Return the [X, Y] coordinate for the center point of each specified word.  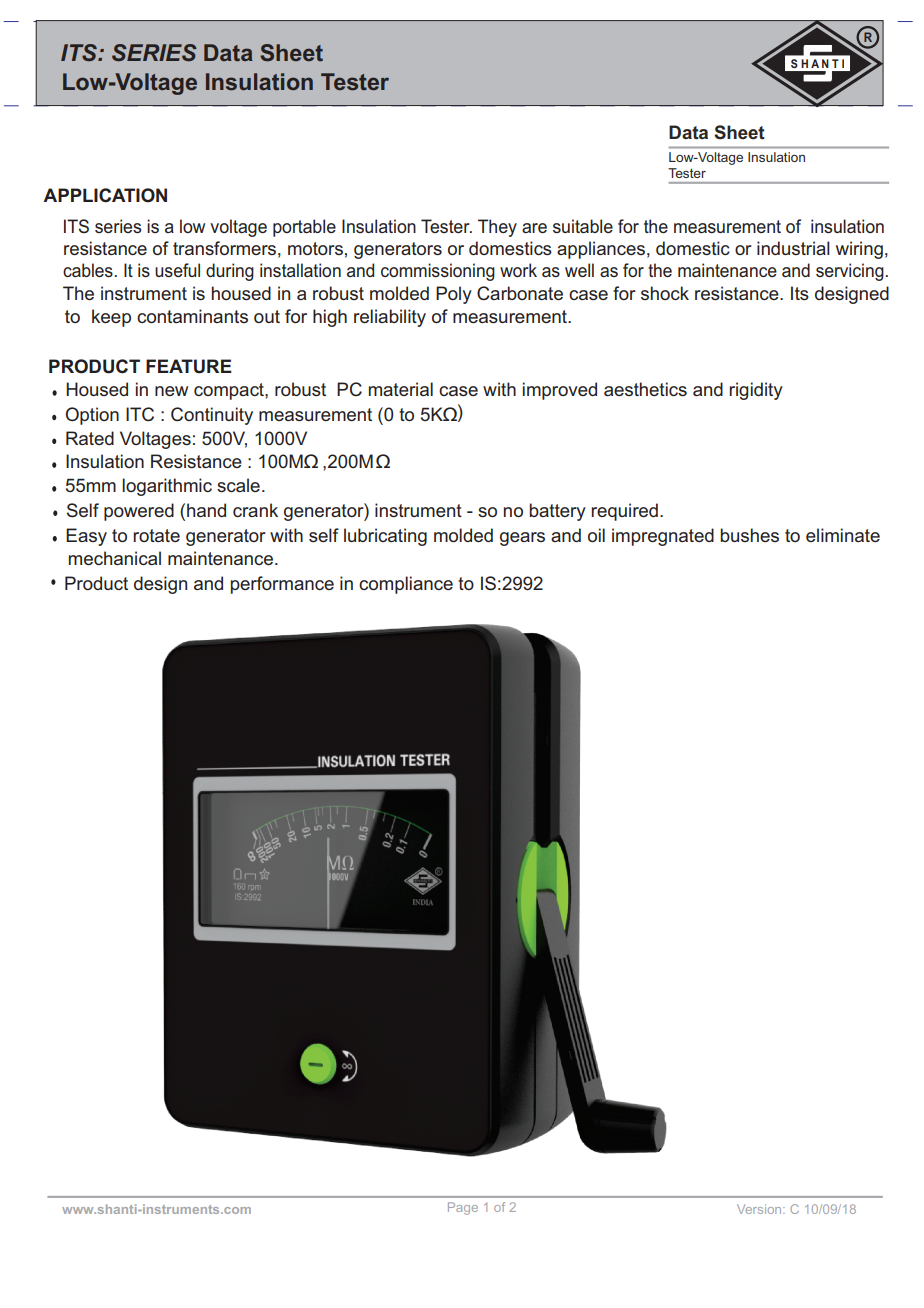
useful [177, 270]
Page [463, 1208]
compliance [406, 585]
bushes [749, 535]
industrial [793, 248]
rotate [156, 535]
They [497, 228]
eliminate [843, 535]
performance [282, 585]
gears [522, 539]
